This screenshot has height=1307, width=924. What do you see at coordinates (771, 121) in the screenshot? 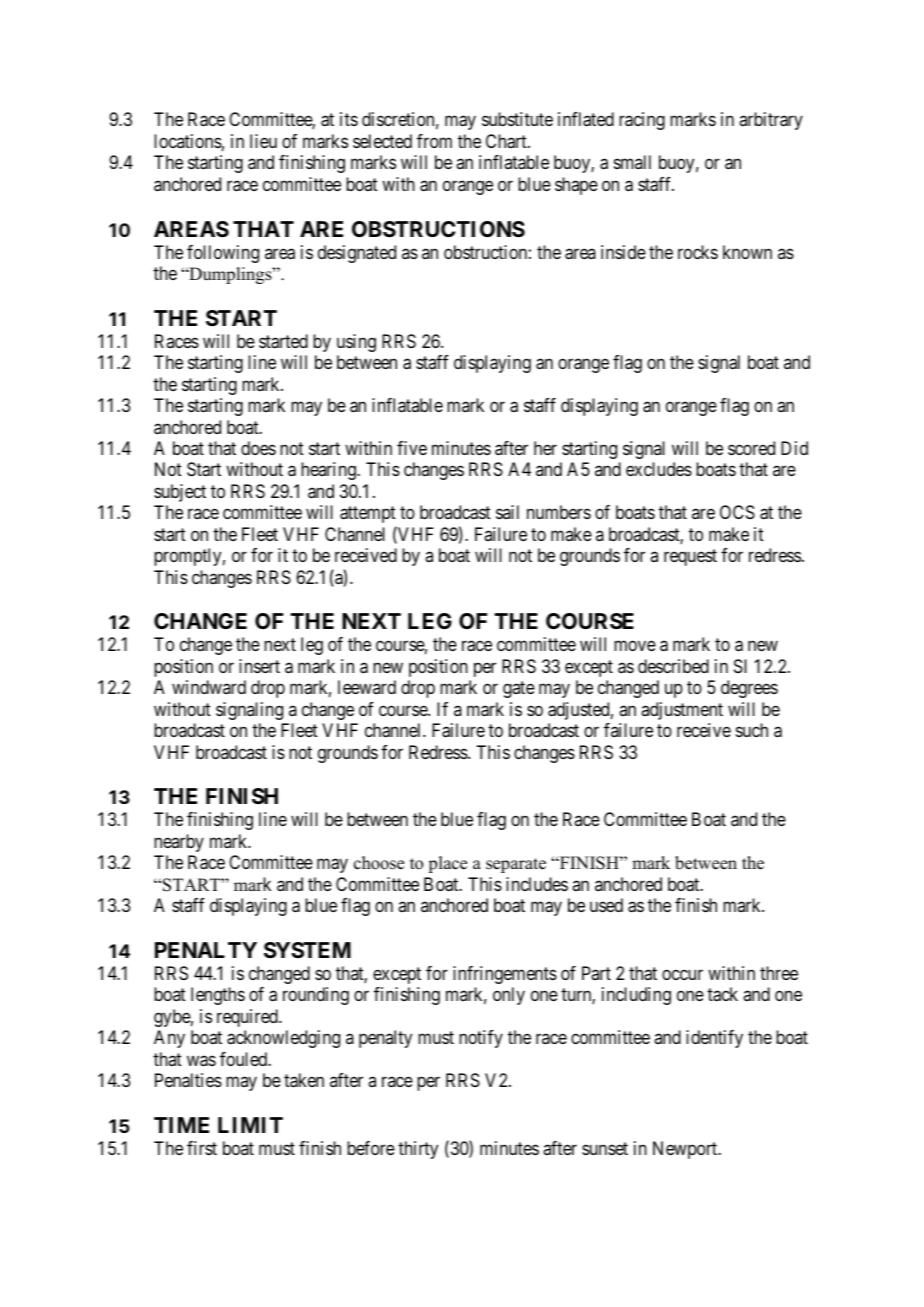
I see `arbitrary` at bounding box center [771, 121].
